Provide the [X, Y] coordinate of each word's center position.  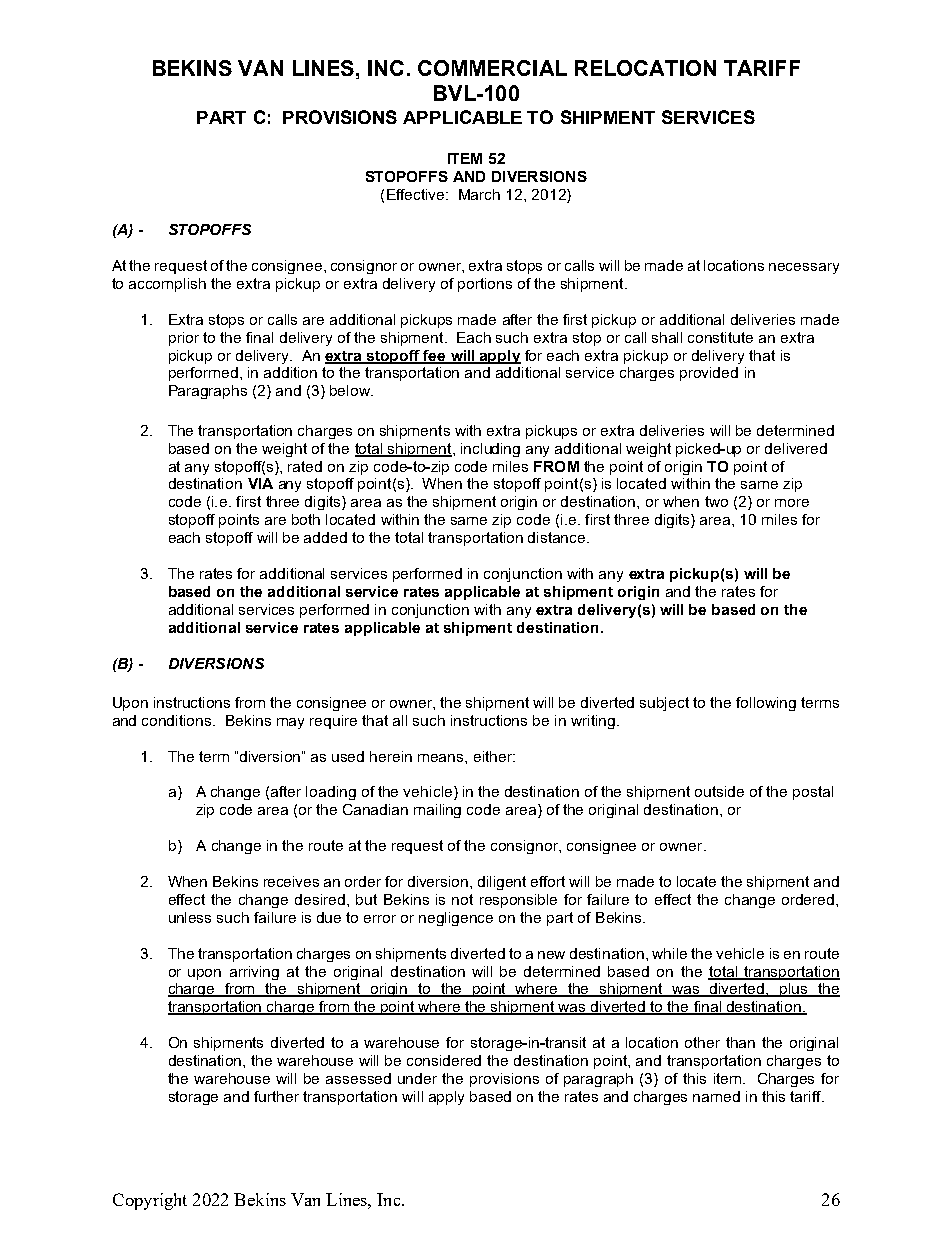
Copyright [150, 1201]
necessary [804, 268]
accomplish [167, 285]
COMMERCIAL [492, 68]
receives [291, 881]
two [716, 501]
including [490, 450]
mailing [437, 811]
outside [719, 791]
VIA [260, 483]
